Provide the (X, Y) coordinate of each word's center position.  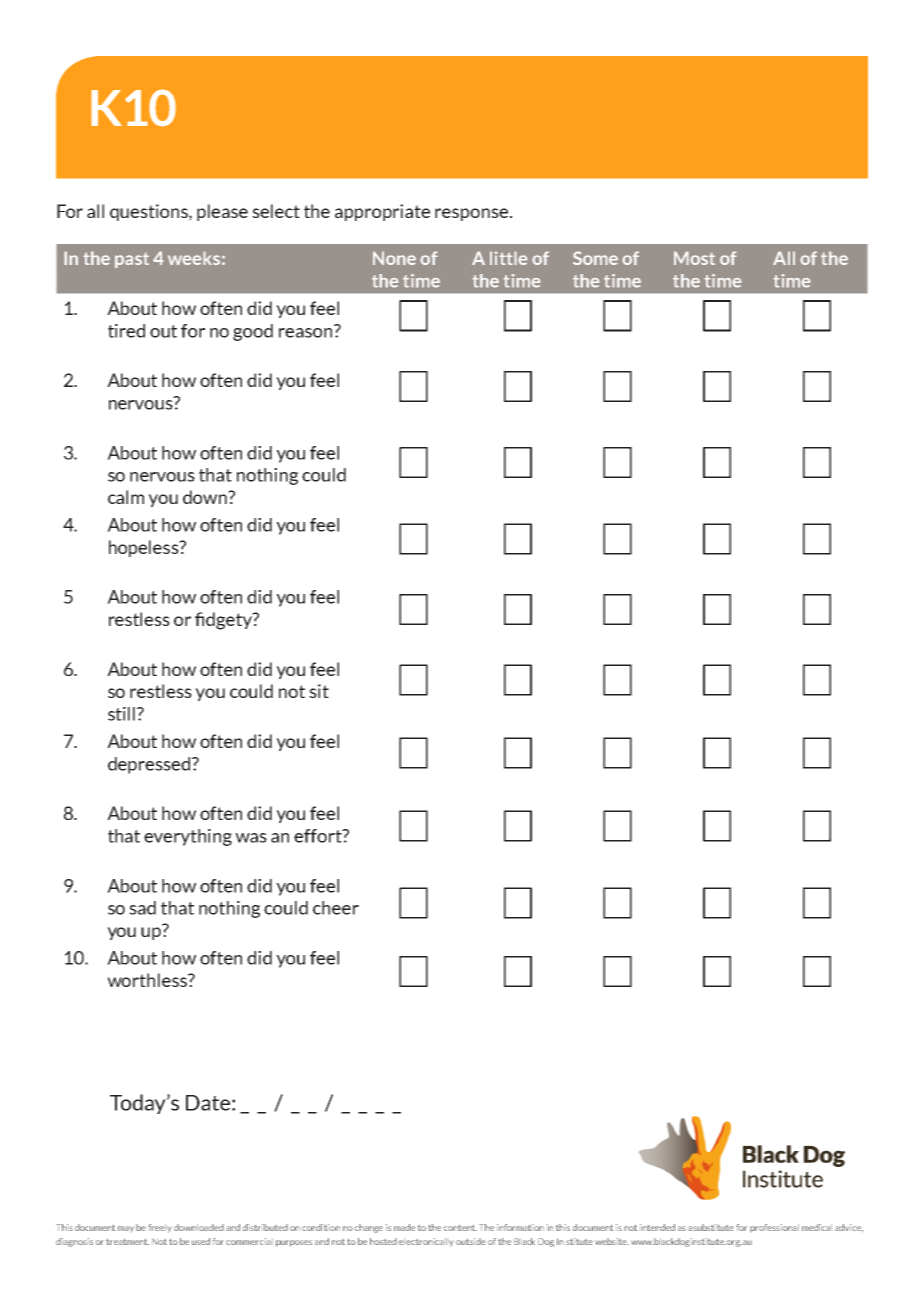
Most (694, 258)
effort (319, 836)
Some (595, 258)
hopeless (145, 548)
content (460, 1228)
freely (159, 1228)
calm (126, 497)
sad (142, 908)
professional (774, 1228)
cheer (336, 908)
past (132, 260)
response (473, 214)
